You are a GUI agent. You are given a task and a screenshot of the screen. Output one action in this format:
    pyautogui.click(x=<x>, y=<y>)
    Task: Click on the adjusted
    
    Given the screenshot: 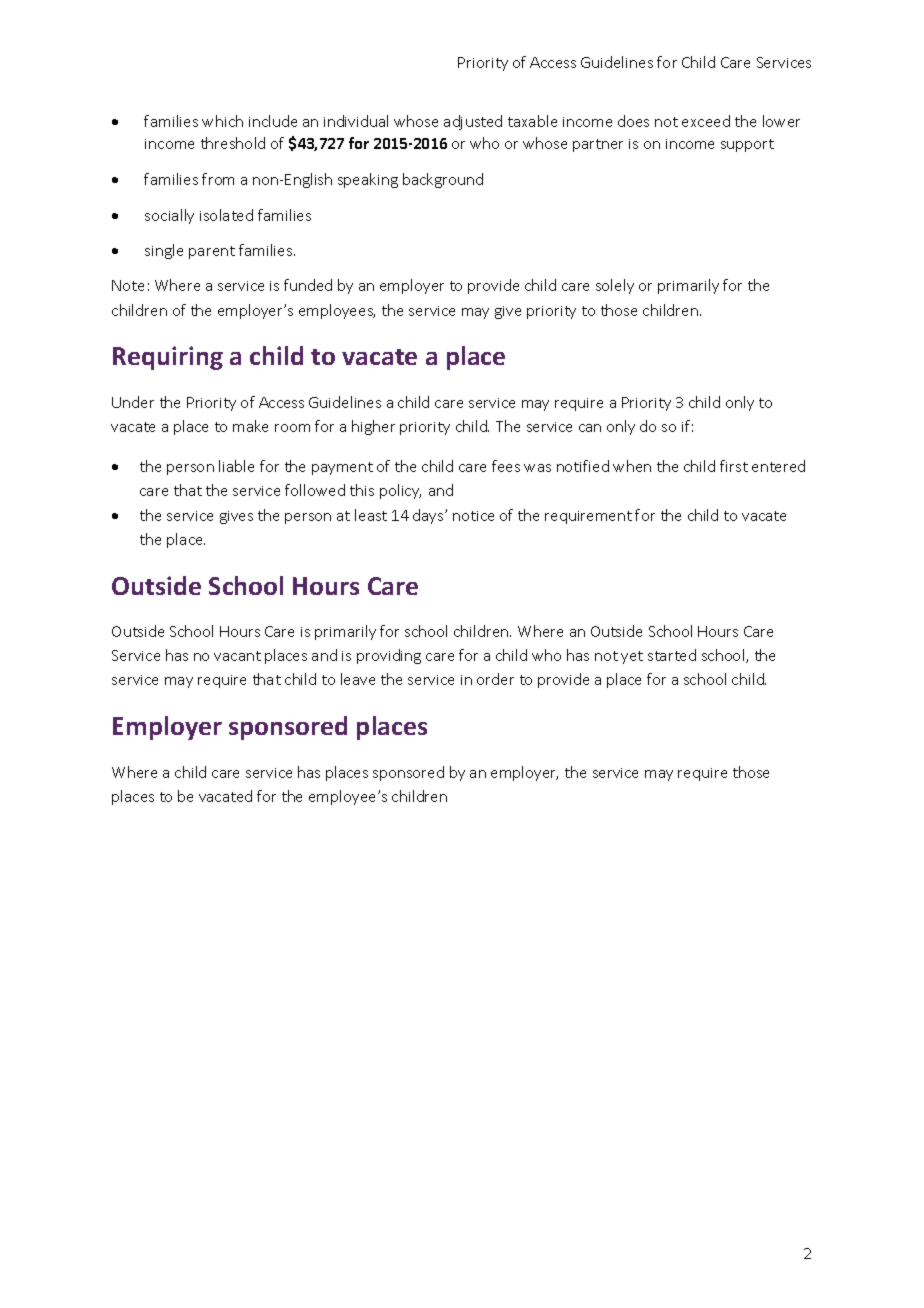 What is the action you would take?
    pyautogui.click(x=473, y=122)
